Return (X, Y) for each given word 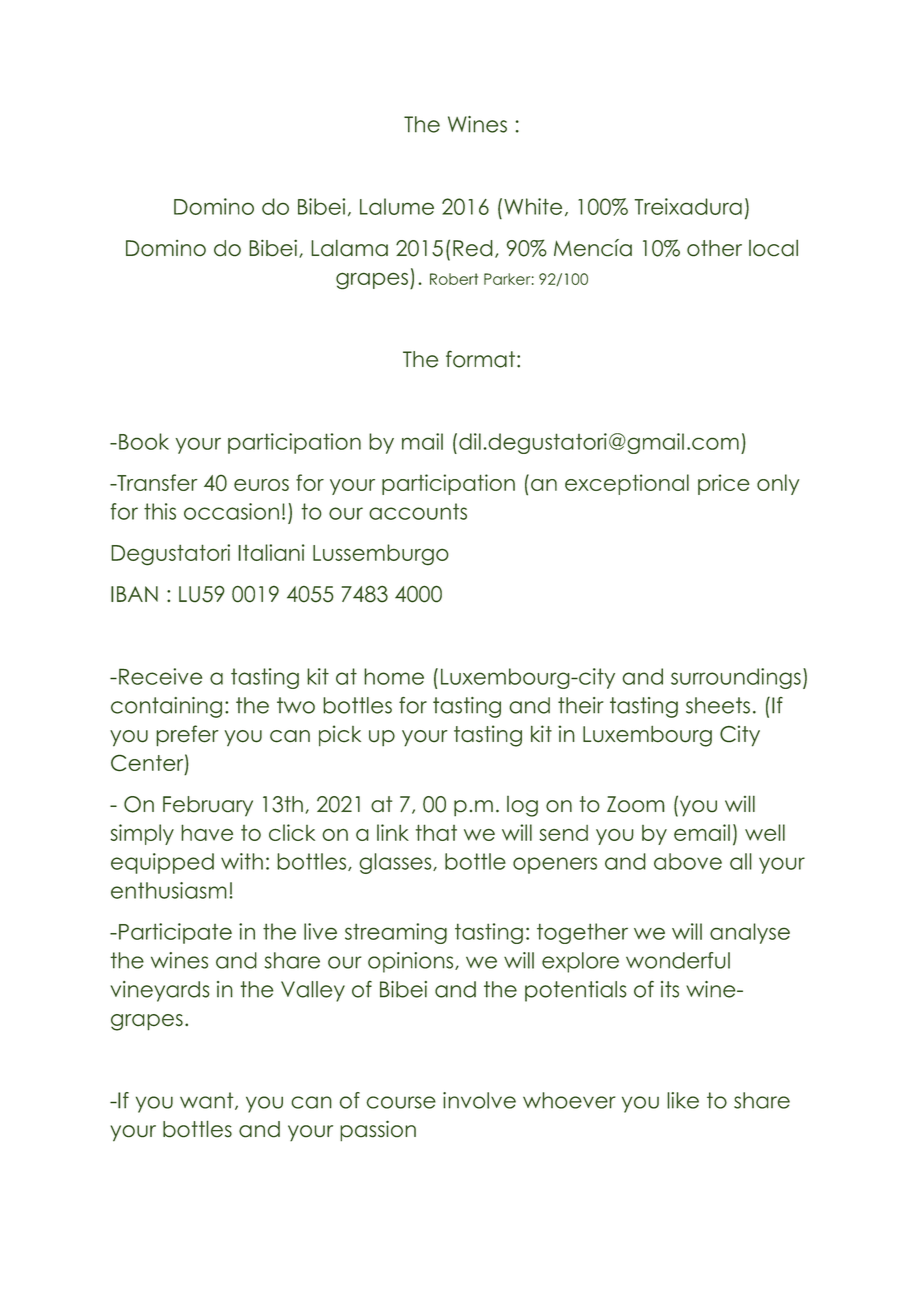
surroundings (736, 678)
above (688, 861)
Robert (454, 279)
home (394, 676)
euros (261, 485)
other (714, 248)
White (533, 206)
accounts (418, 511)
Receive (160, 676)
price (724, 484)
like (683, 1100)
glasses (396, 863)
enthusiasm (169, 890)
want (208, 1101)
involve (479, 1100)
